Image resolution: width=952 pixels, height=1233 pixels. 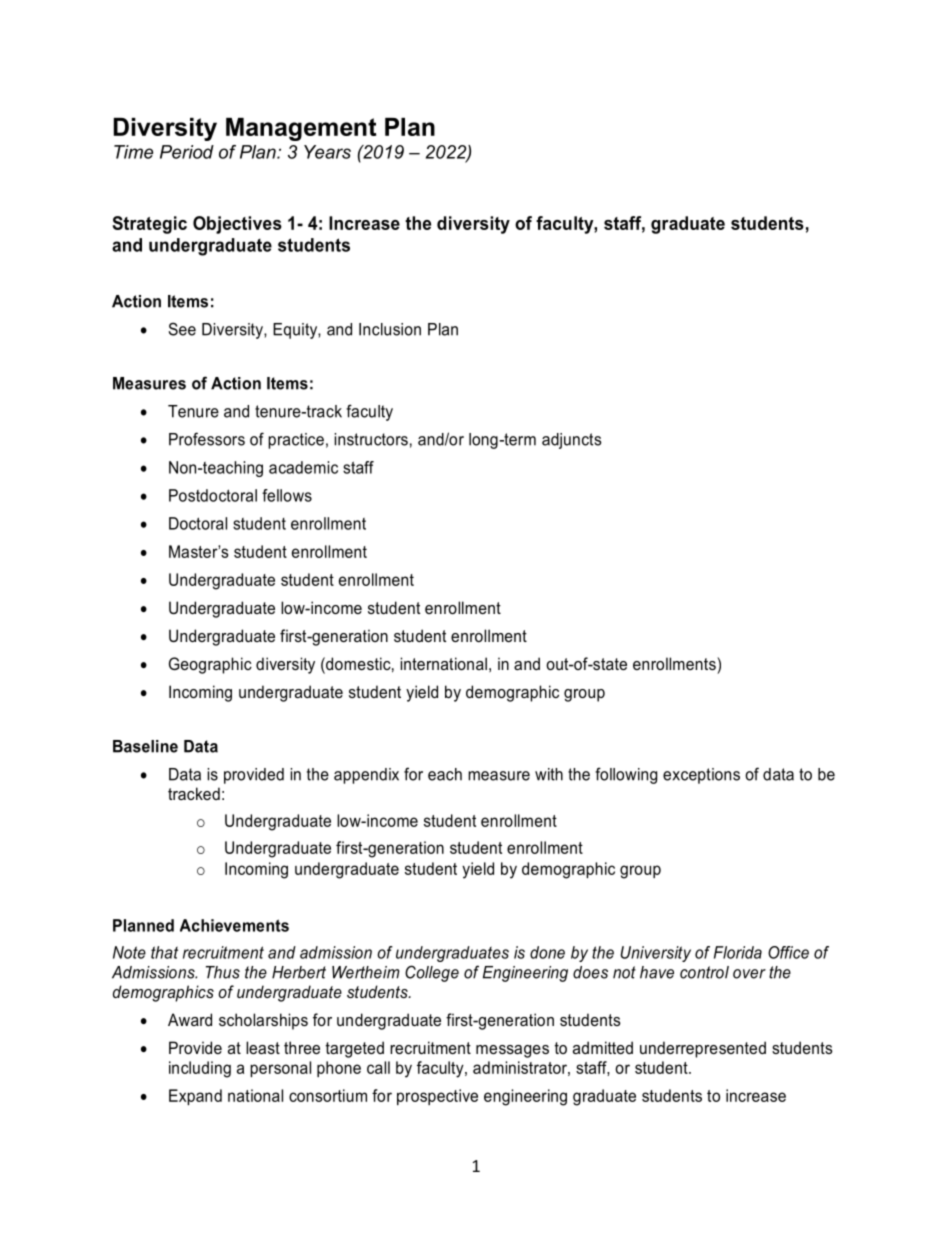 What do you see at coordinates (187, 152) in the screenshot?
I see `Period` at bounding box center [187, 152].
